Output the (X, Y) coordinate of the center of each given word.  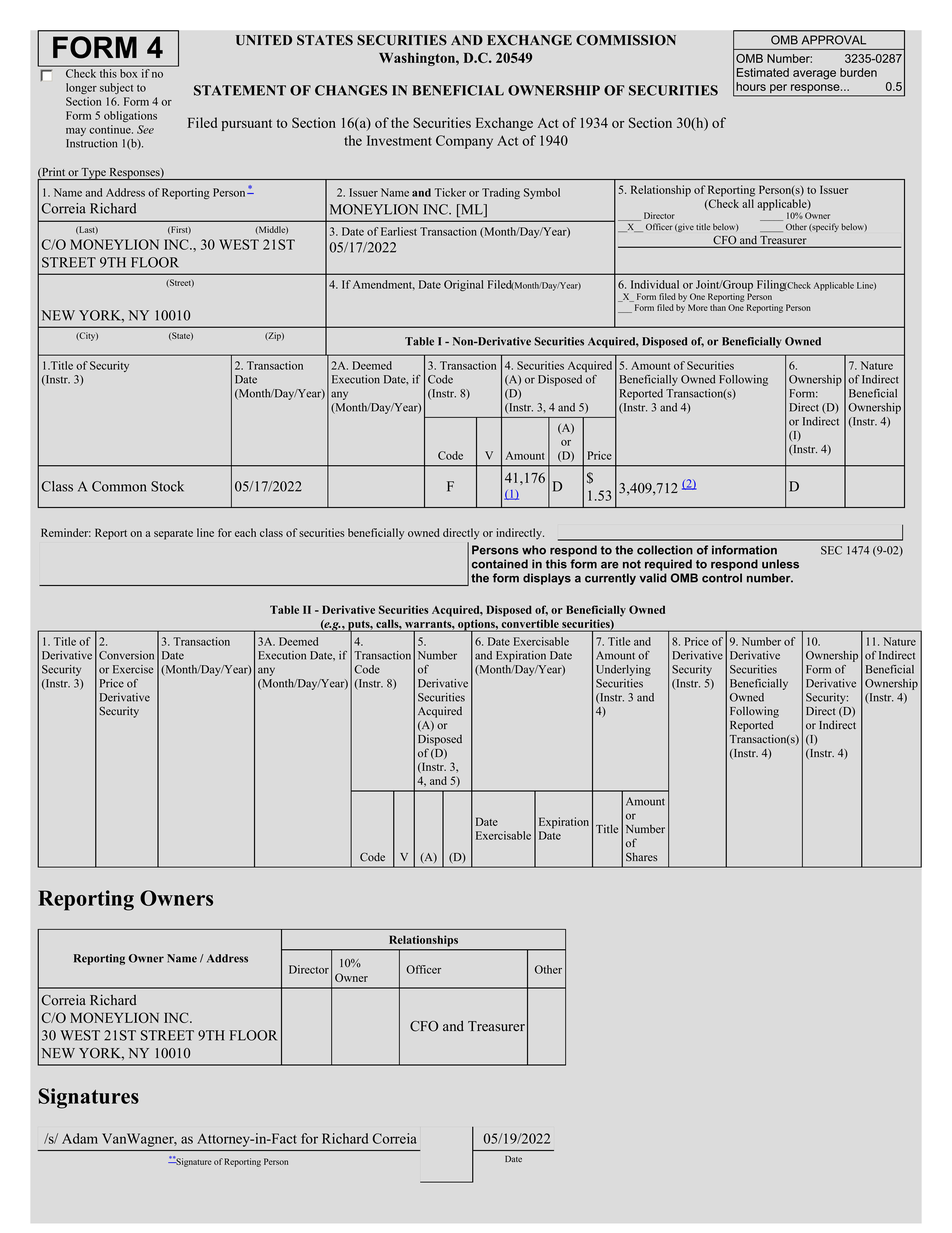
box (129, 73)
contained (500, 564)
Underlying (623, 670)
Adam (80, 1138)
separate (173, 535)
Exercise (133, 669)
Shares (642, 857)
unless (780, 564)
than (718, 307)
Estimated (763, 72)
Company (464, 142)
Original (463, 285)
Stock (167, 486)
